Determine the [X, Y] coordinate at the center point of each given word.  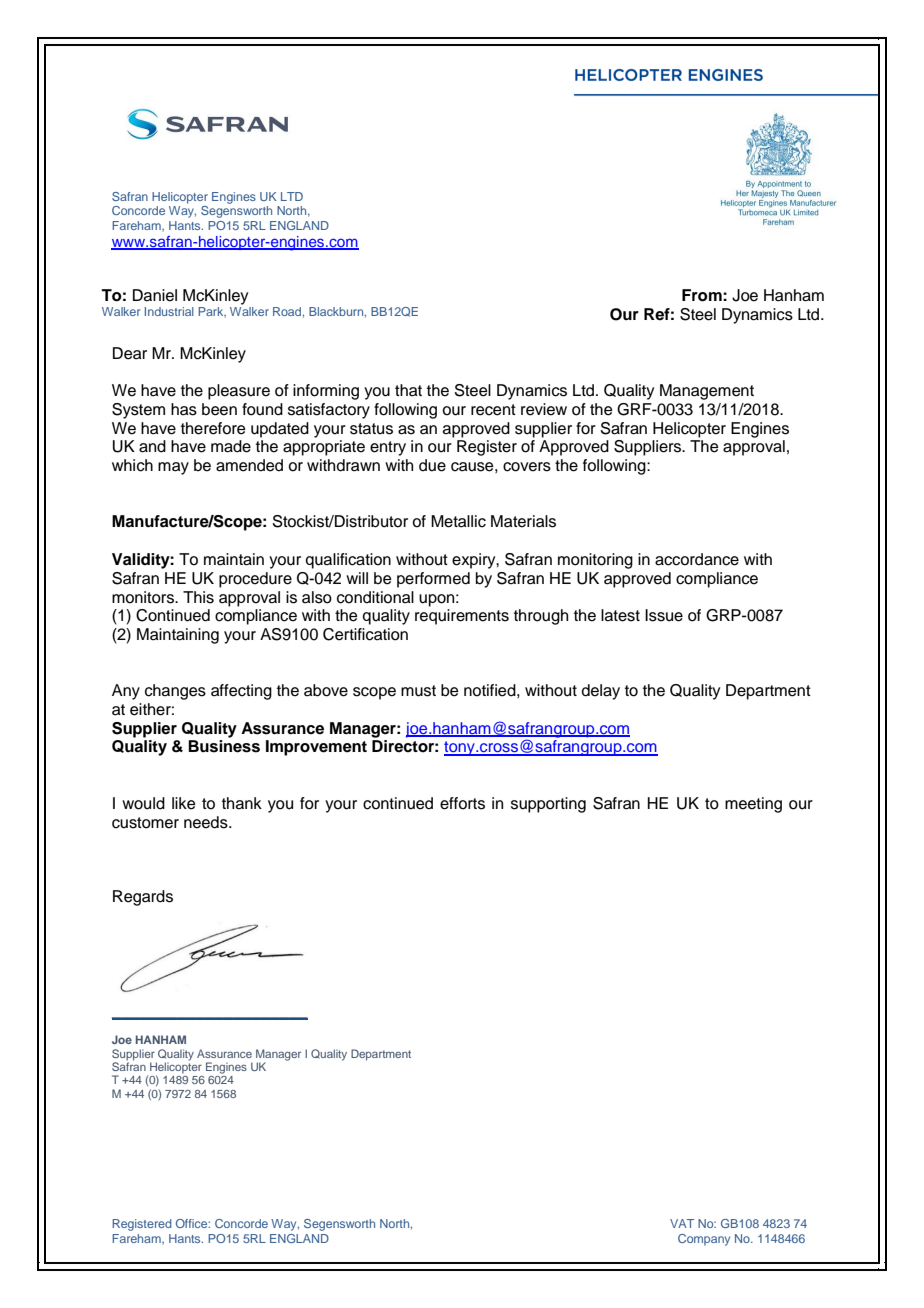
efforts [462, 803]
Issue [664, 615]
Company [704, 1240]
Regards [143, 898]
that [408, 390]
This [198, 597]
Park [212, 312]
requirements [462, 617]
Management [707, 392]
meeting [753, 805]
